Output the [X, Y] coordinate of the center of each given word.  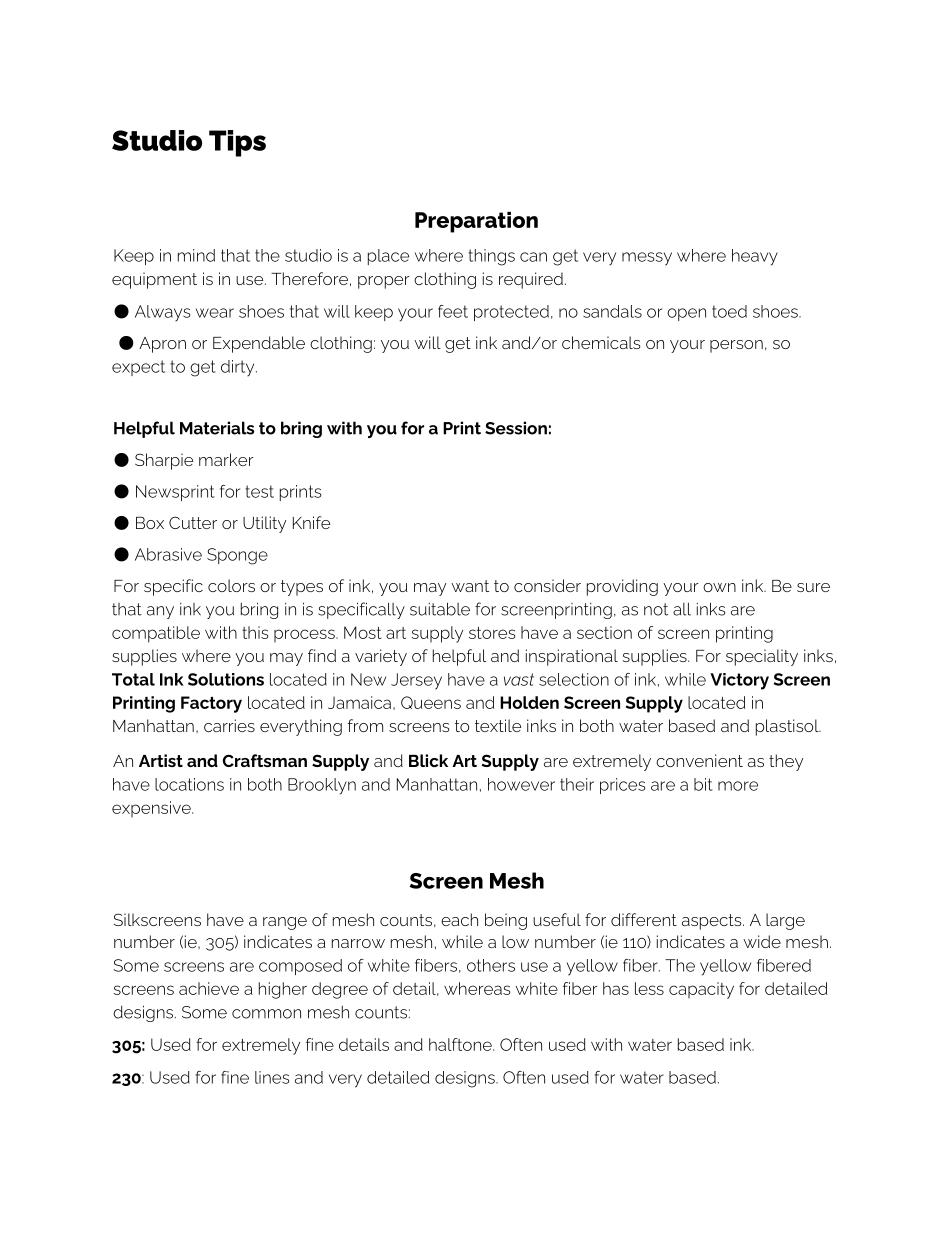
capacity [701, 990]
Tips [237, 143]
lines [272, 1077]
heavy [755, 257]
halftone [461, 1044]
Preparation [476, 222]
